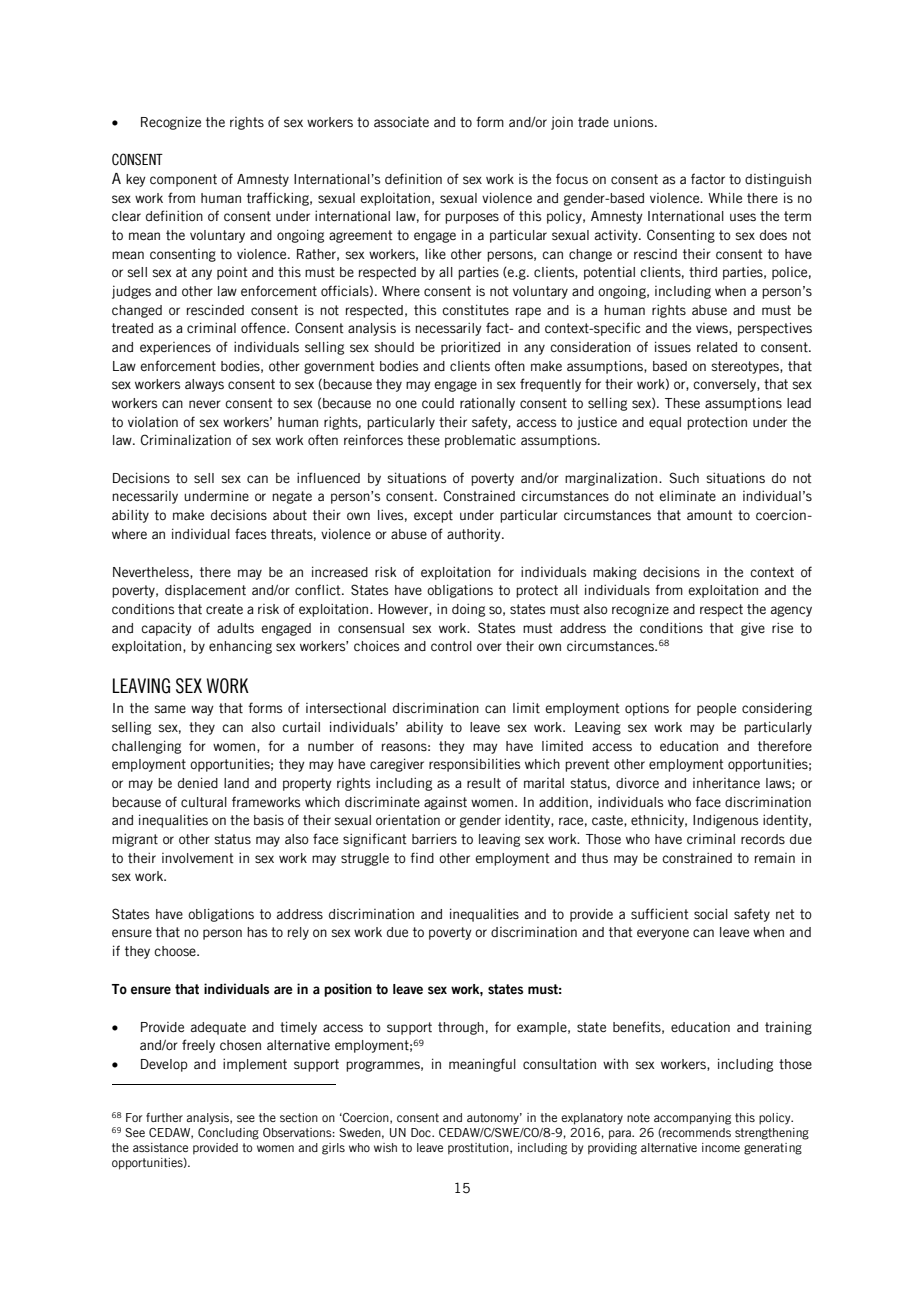 The image size is (924, 1308). What do you see at coordinates (183, 180) in the image?
I see `component` at bounding box center [183, 180].
